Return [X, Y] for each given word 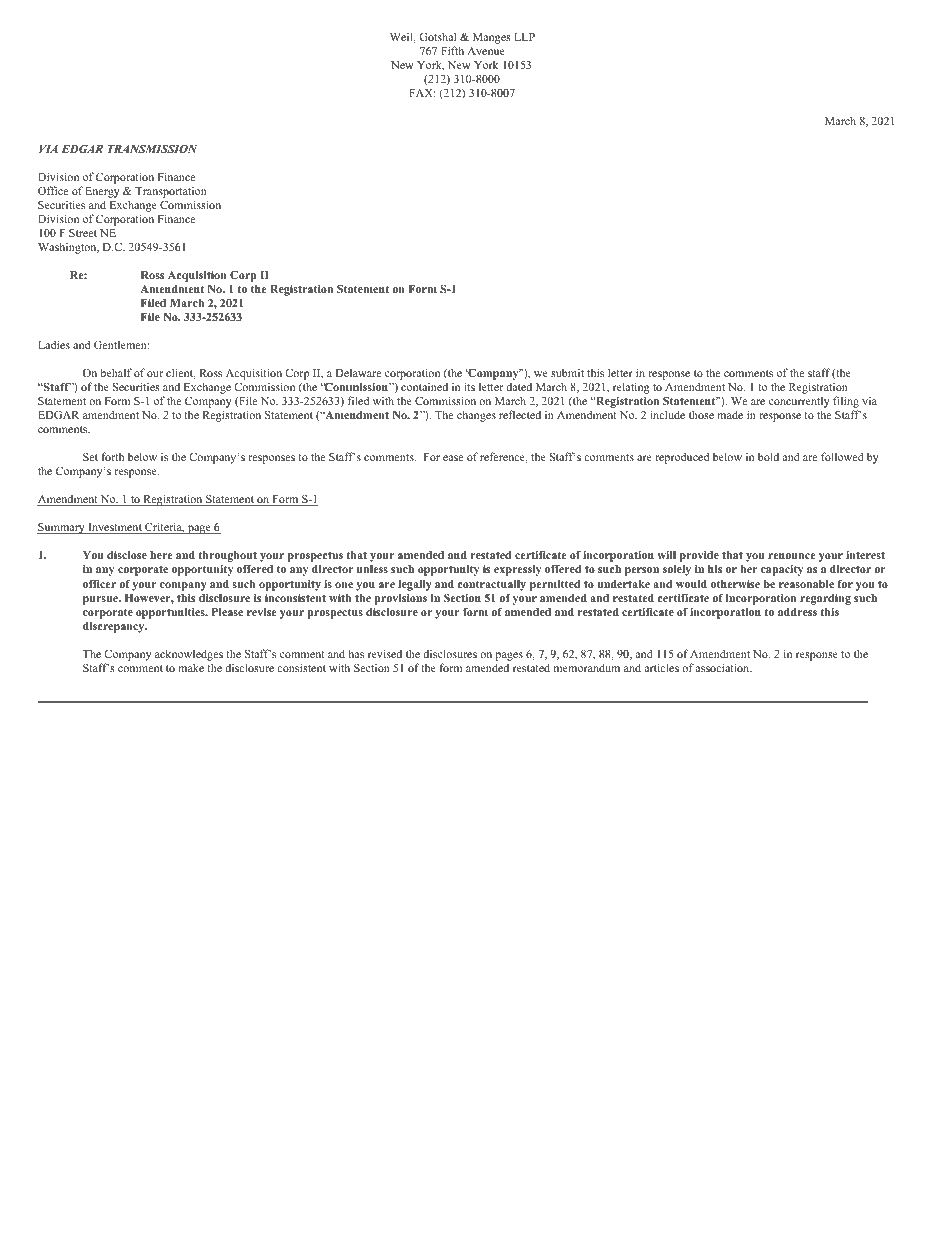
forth [112, 456]
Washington [68, 248]
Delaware [358, 372]
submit [567, 372]
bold [768, 456]
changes [476, 416]
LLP [524, 37]
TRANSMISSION [152, 149]
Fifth [452, 50]
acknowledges [189, 655]
